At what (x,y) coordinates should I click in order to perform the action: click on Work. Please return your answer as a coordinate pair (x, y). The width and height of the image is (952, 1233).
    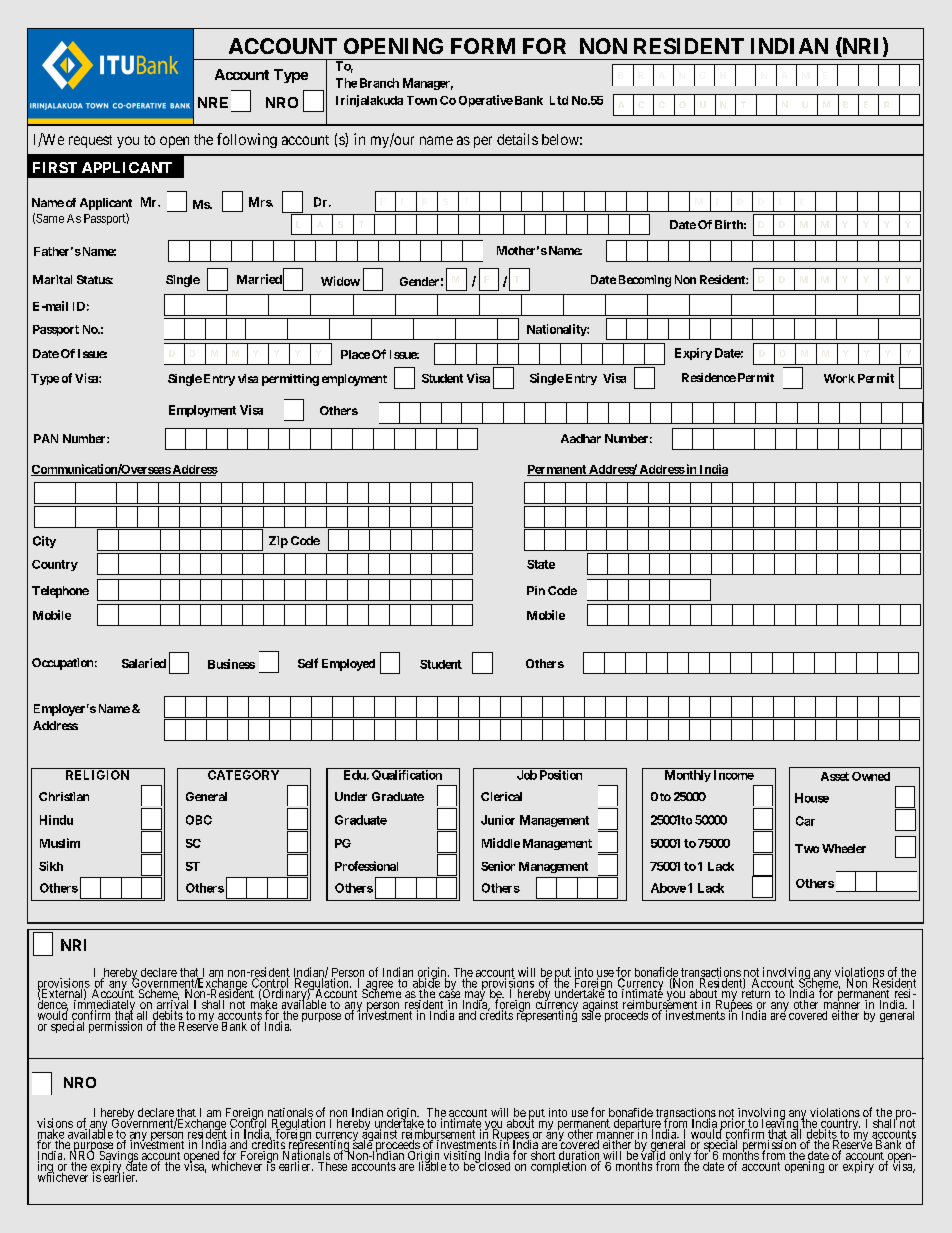
    Looking at the image, I should click on (839, 378).
